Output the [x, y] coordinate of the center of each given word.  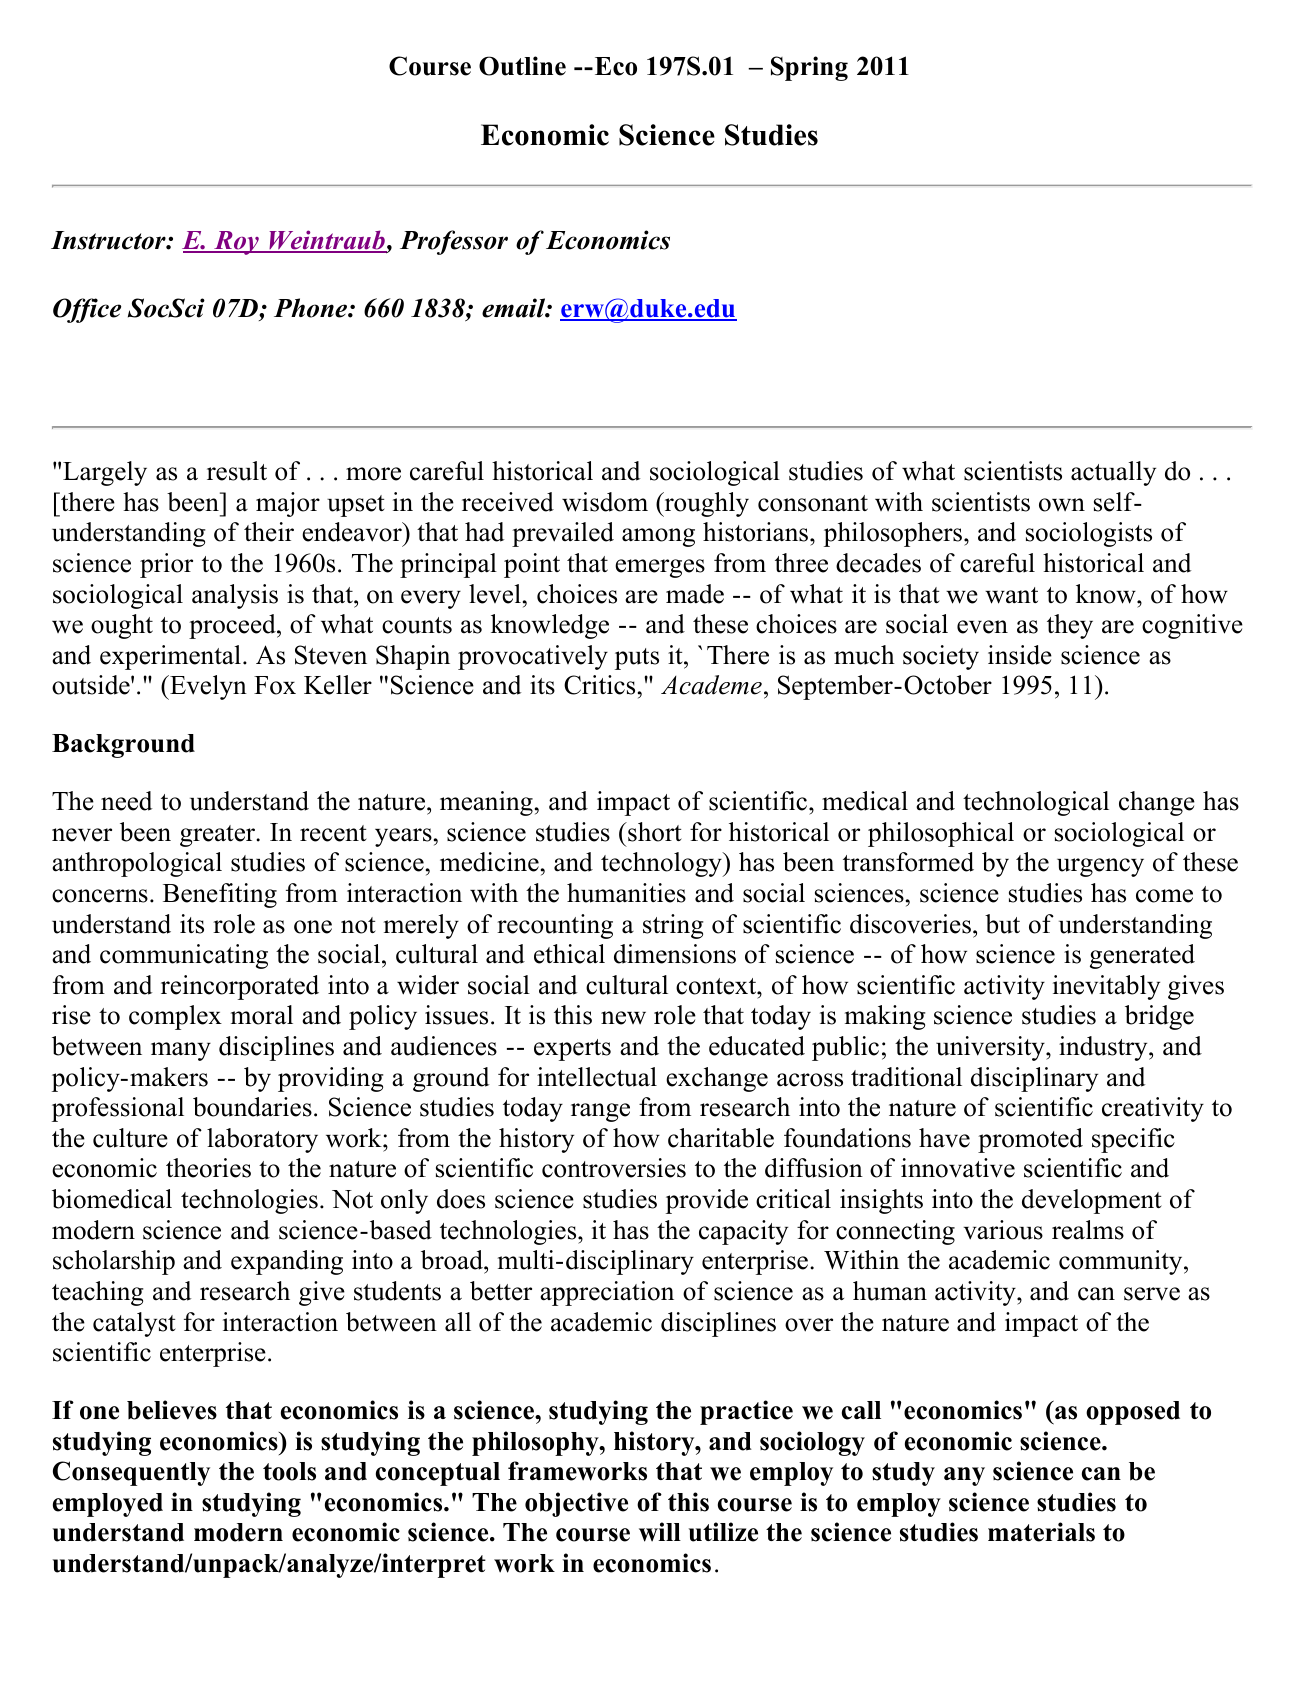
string [673, 926]
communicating [184, 956]
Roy [236, 243]
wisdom [605, 502]
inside [1020, 655]
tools [289, 1471]
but [1002, 924]
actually [1113, 473]
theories [208, 1168]
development [1092, 1201]
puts [637, 659]
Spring [809, 68]
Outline [522, 66]
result [237, 471]
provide [707, 1201]
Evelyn [207, 687]
